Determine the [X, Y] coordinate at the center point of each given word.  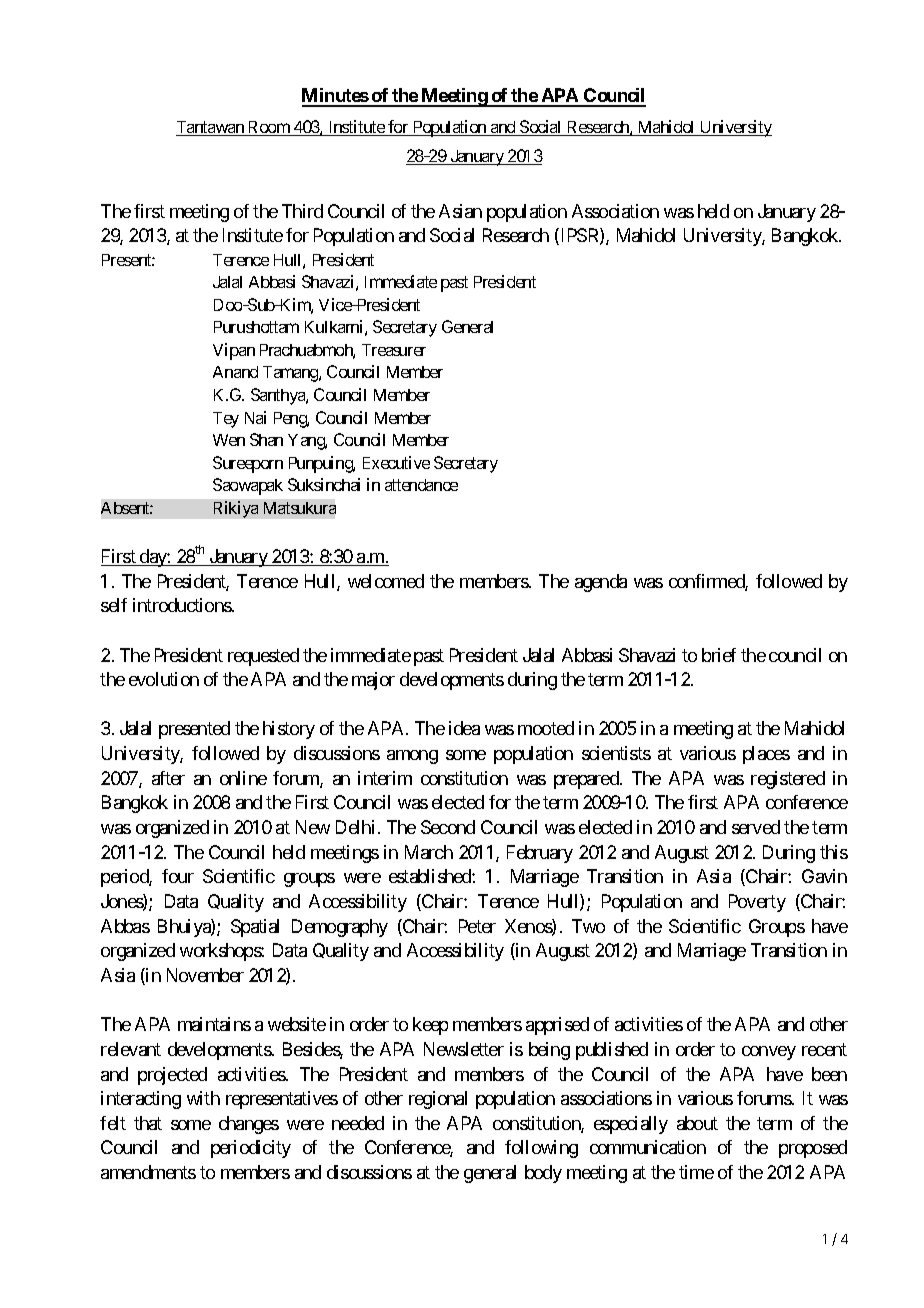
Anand [235, 372]
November [205, 975]
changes [249, 1125]
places [766, 755]
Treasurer [394, 350]
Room [269, 128]
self [114, 605]
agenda [601, 583]
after [168, 778]
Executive [396, 462]
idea [464, 728]
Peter [477, 926]
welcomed [386, 581]
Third [302, 211]
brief [719, 655]
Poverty [757, 903]
